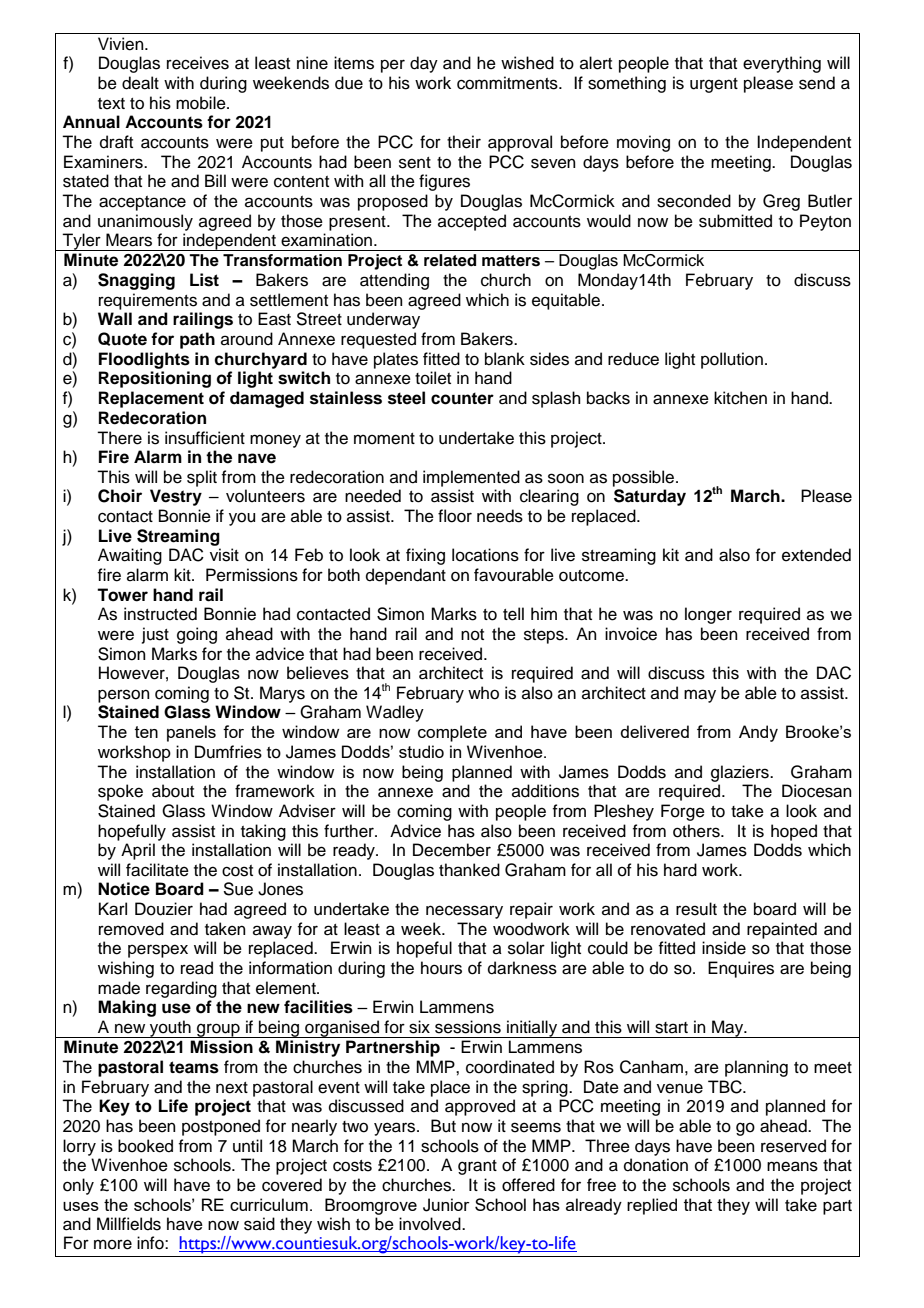 This image has height=1308, width=924. I want to click on who, so click(483, 693).
